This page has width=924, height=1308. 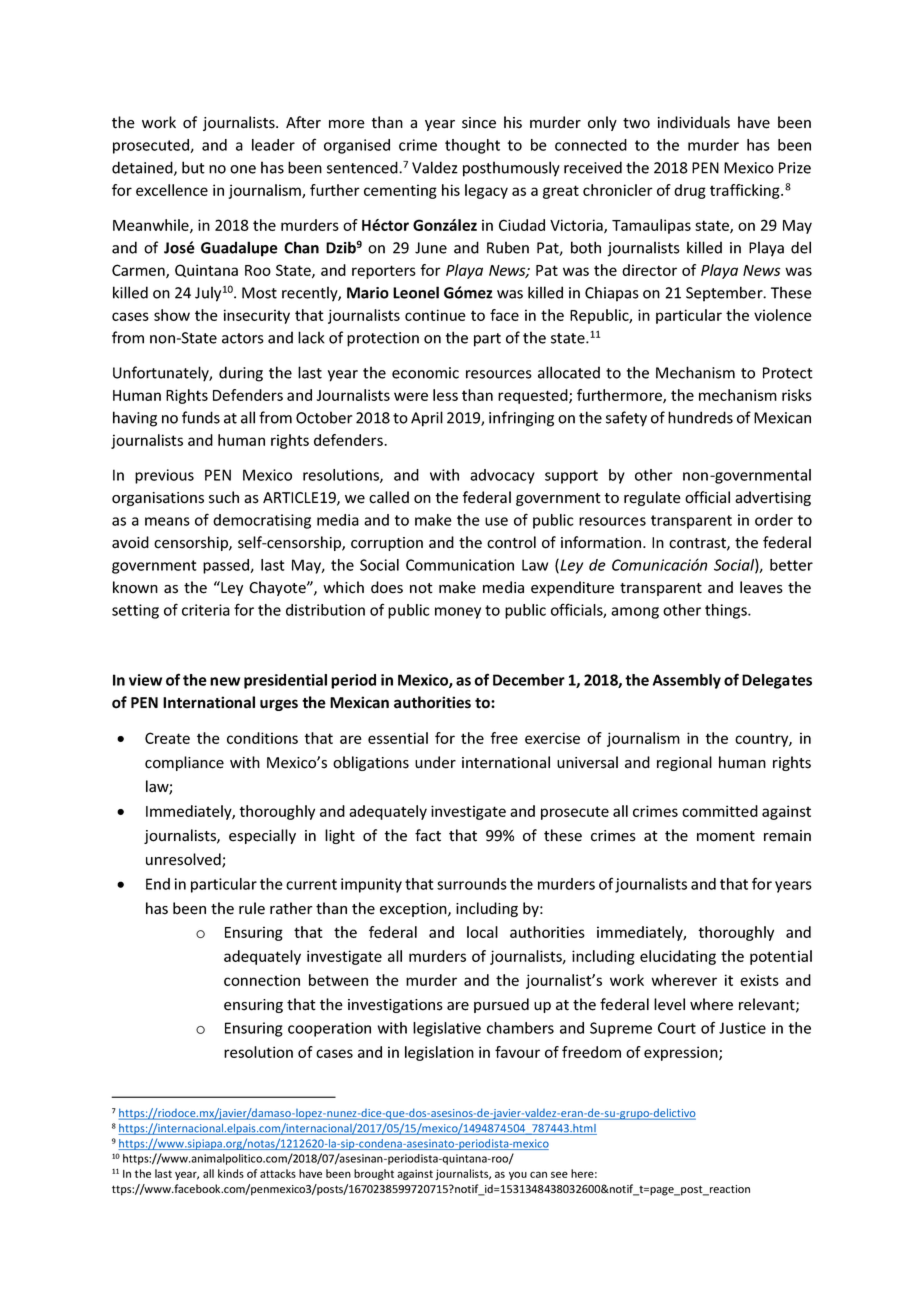 What do you see at coordinates (518, 1175) in the page?
I see `you` at bounding box center [518, 1175].
